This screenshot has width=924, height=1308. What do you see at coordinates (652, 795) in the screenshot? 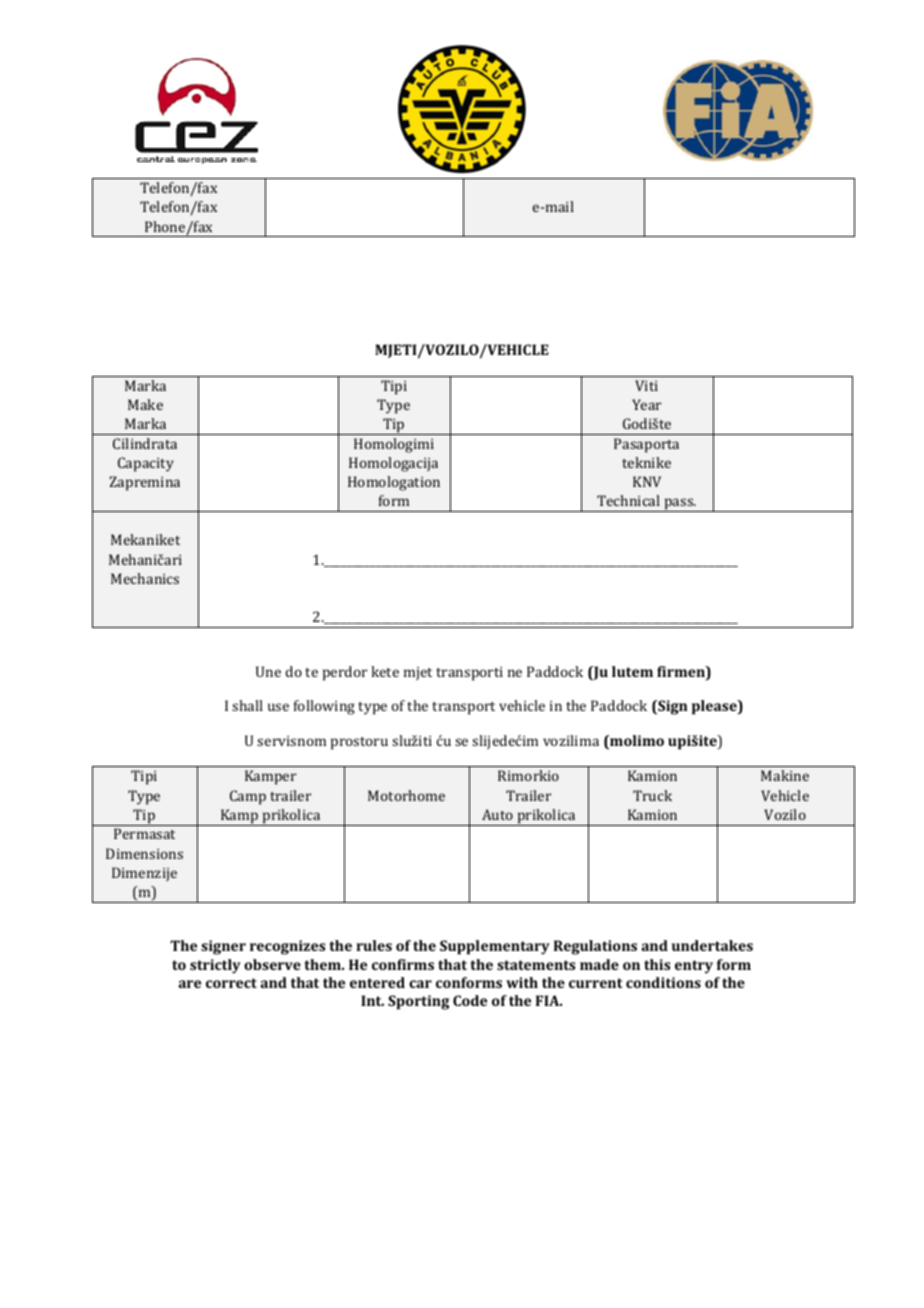
I see `Truck` at bounding box center [652, 795].
